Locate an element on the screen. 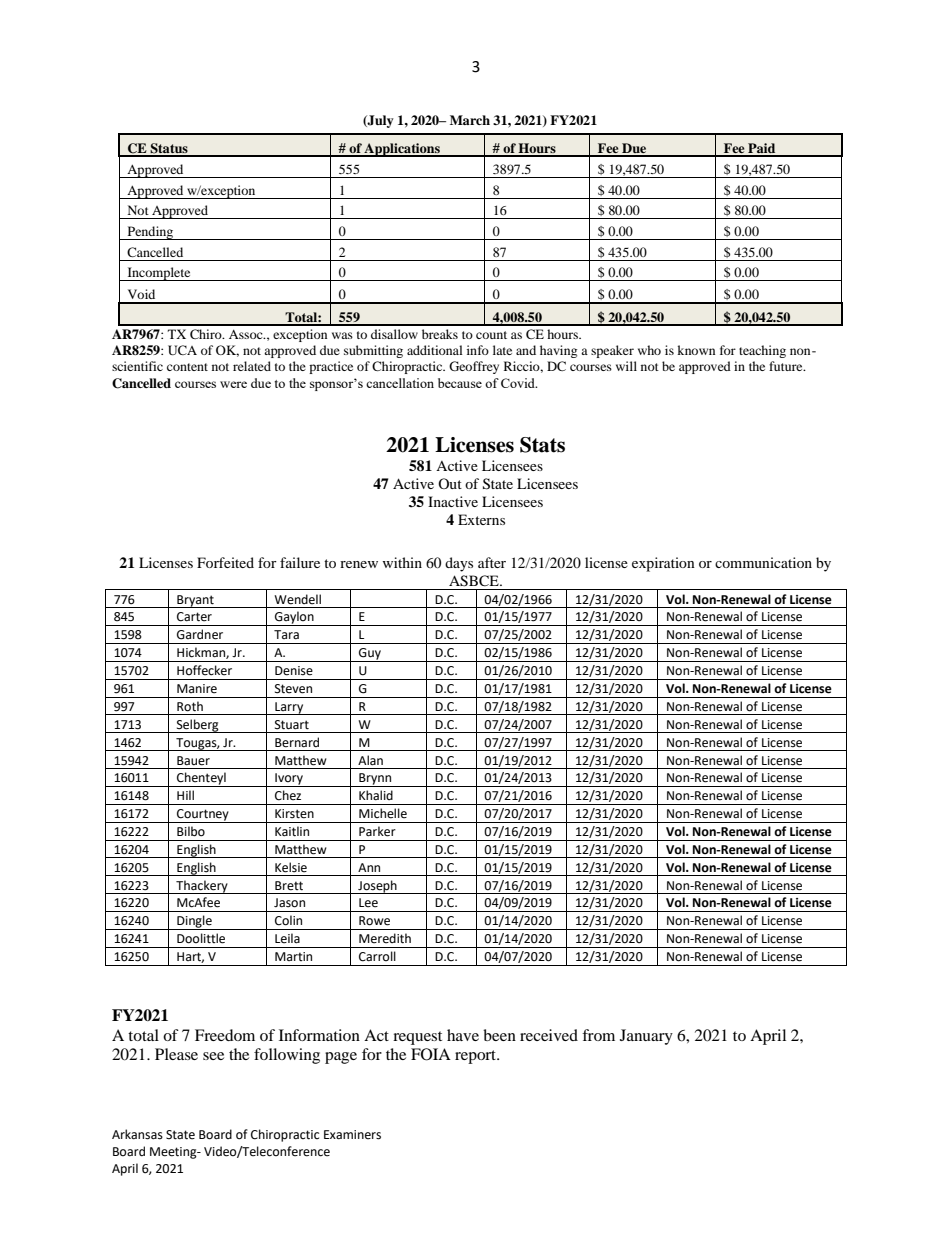 The height and width of the screenshot is (1233, 952). Please is located at coordinates (176, 1054).
